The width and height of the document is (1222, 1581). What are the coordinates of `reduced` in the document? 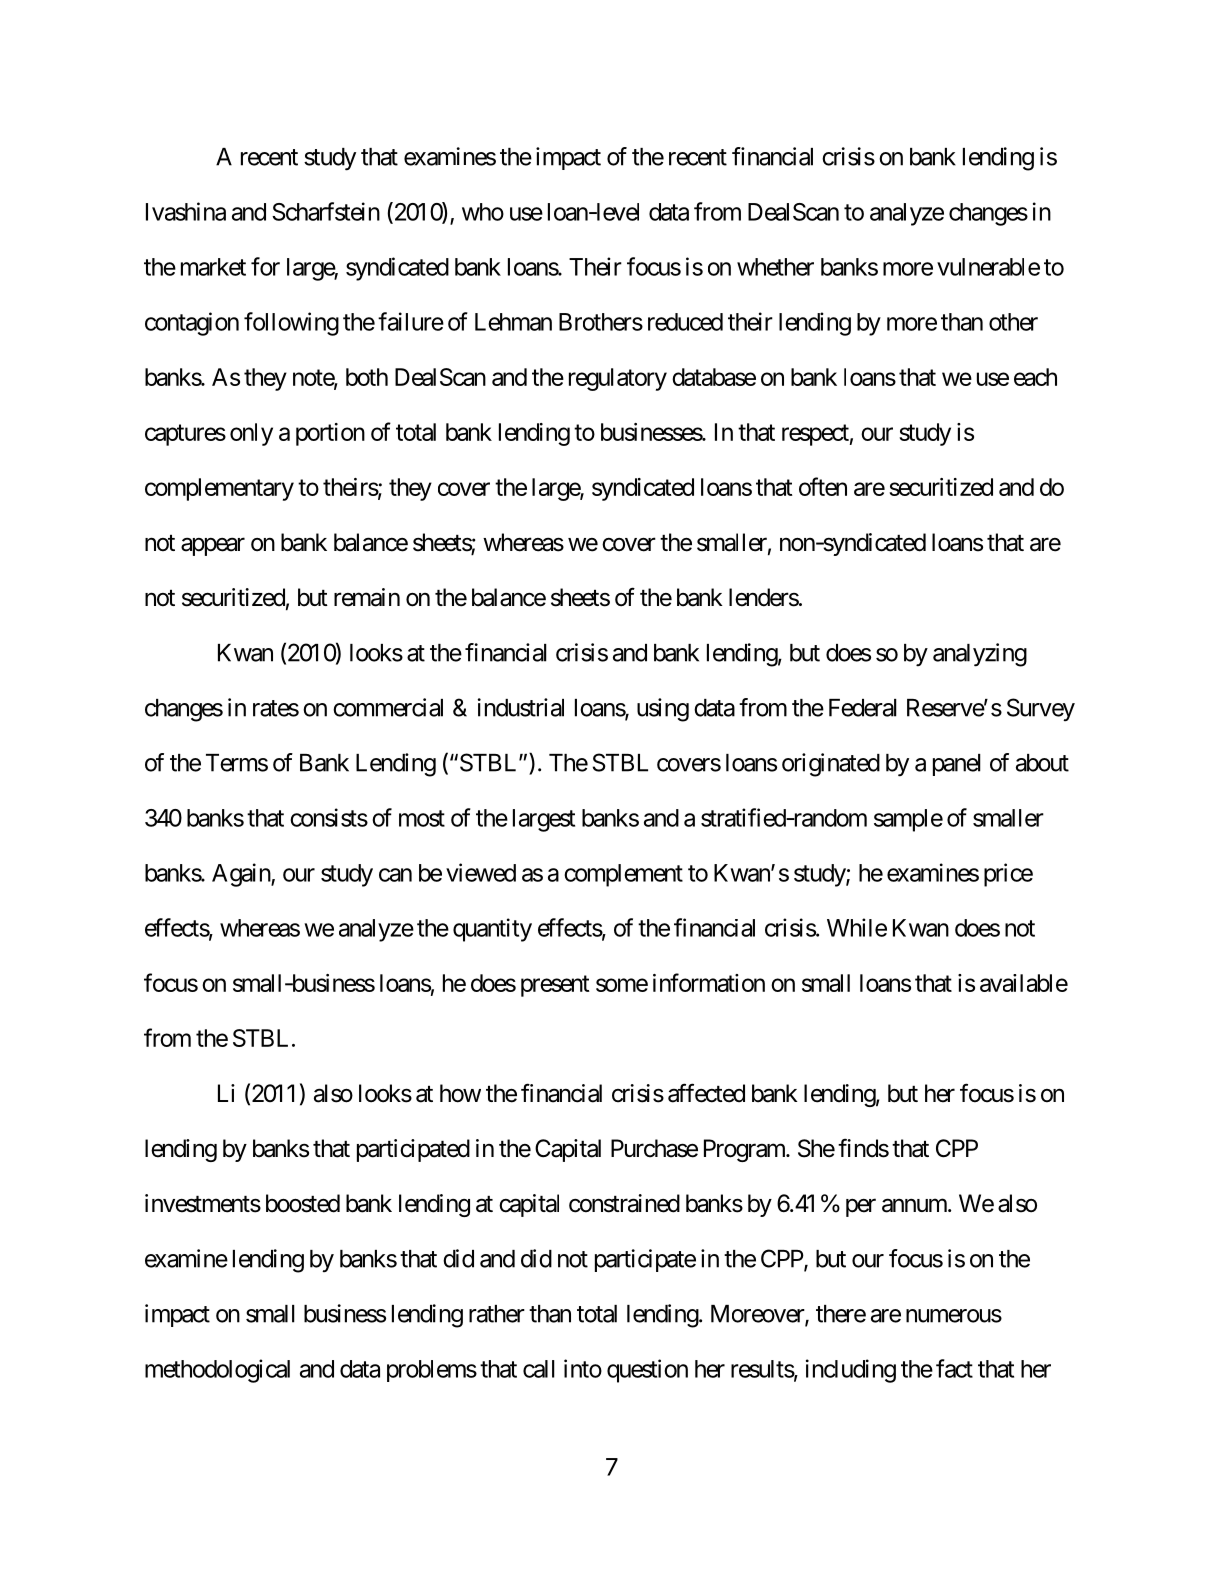 It's located at (685, 322).
